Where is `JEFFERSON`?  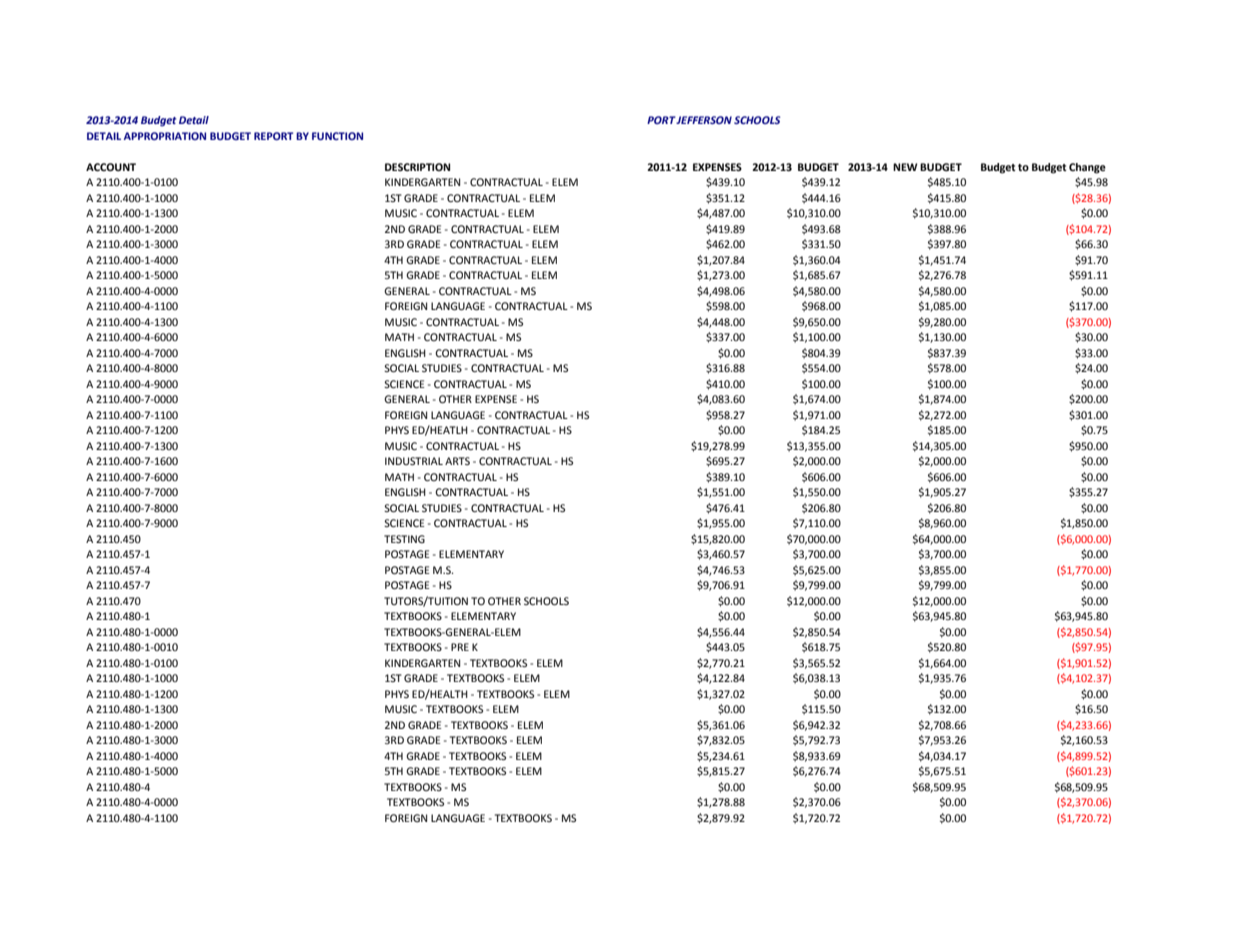 JEFFERSON is located at coordinates (704, 120).
